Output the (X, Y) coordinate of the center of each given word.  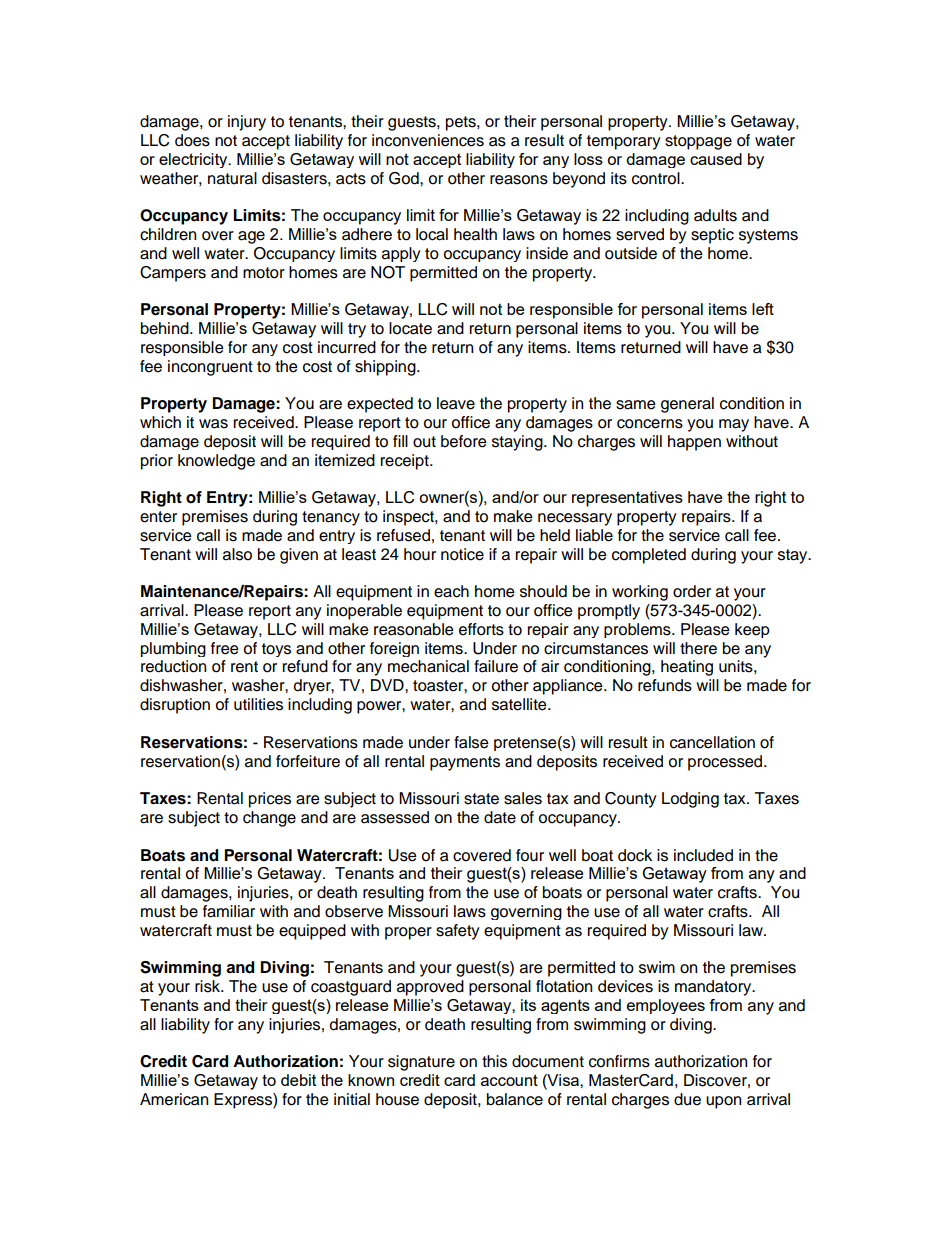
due (687, 1099)
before (464, 441)
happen (694, 443)
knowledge (216, 462)
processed (726, 763)
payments (465, 763)
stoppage (698, 142)
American (174, 1099)
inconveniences (428, 140)
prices (270, 800)
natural (232, 178)
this (494, 1061)
